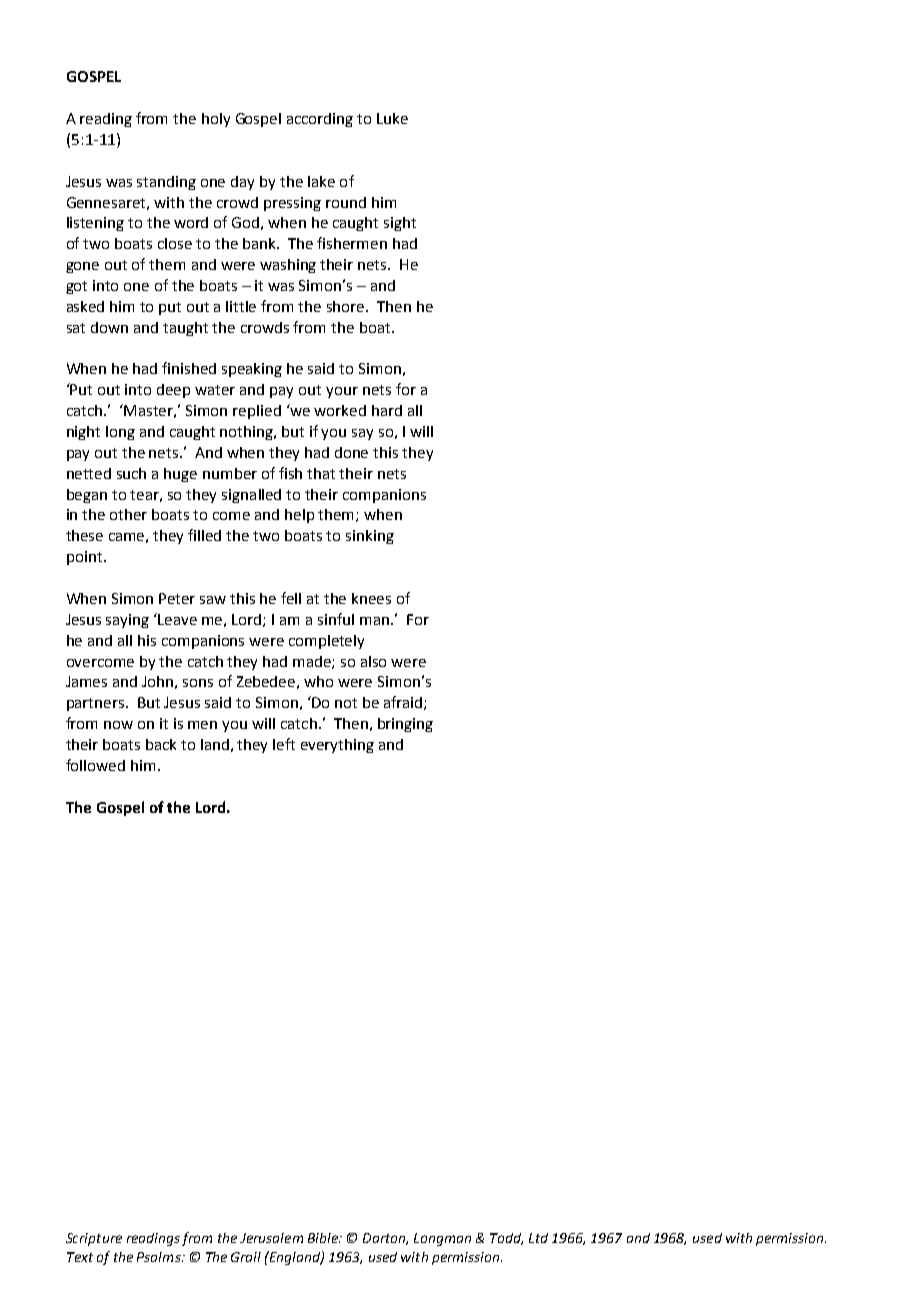  Describe the element at coordinates (95, 765) in the screenshot. I see `followed` at that location.
